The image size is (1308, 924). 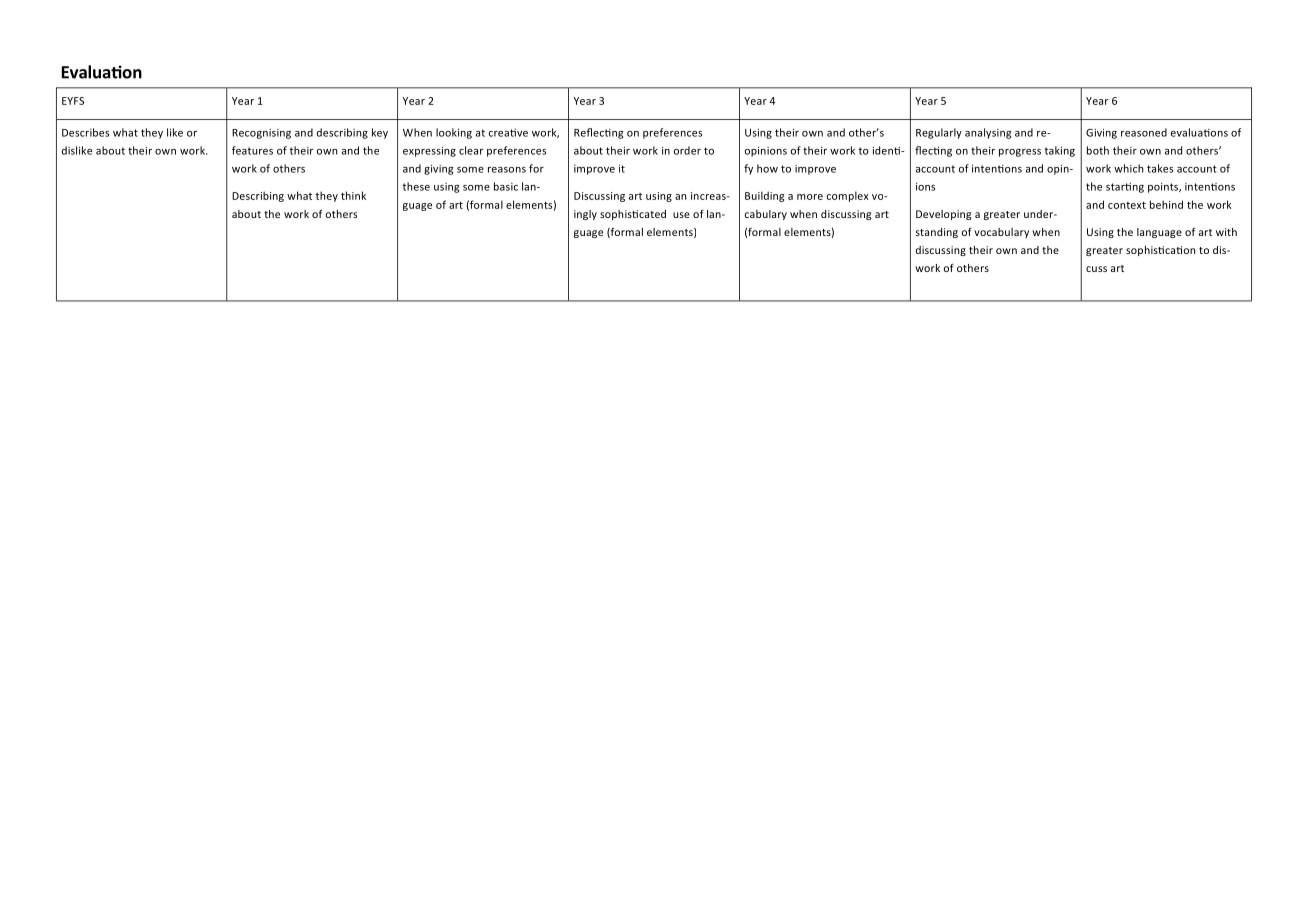 What do you see at coordinates (1128, 168) in the screenshot?
I see `which` at bounding box center [1128, 168].
